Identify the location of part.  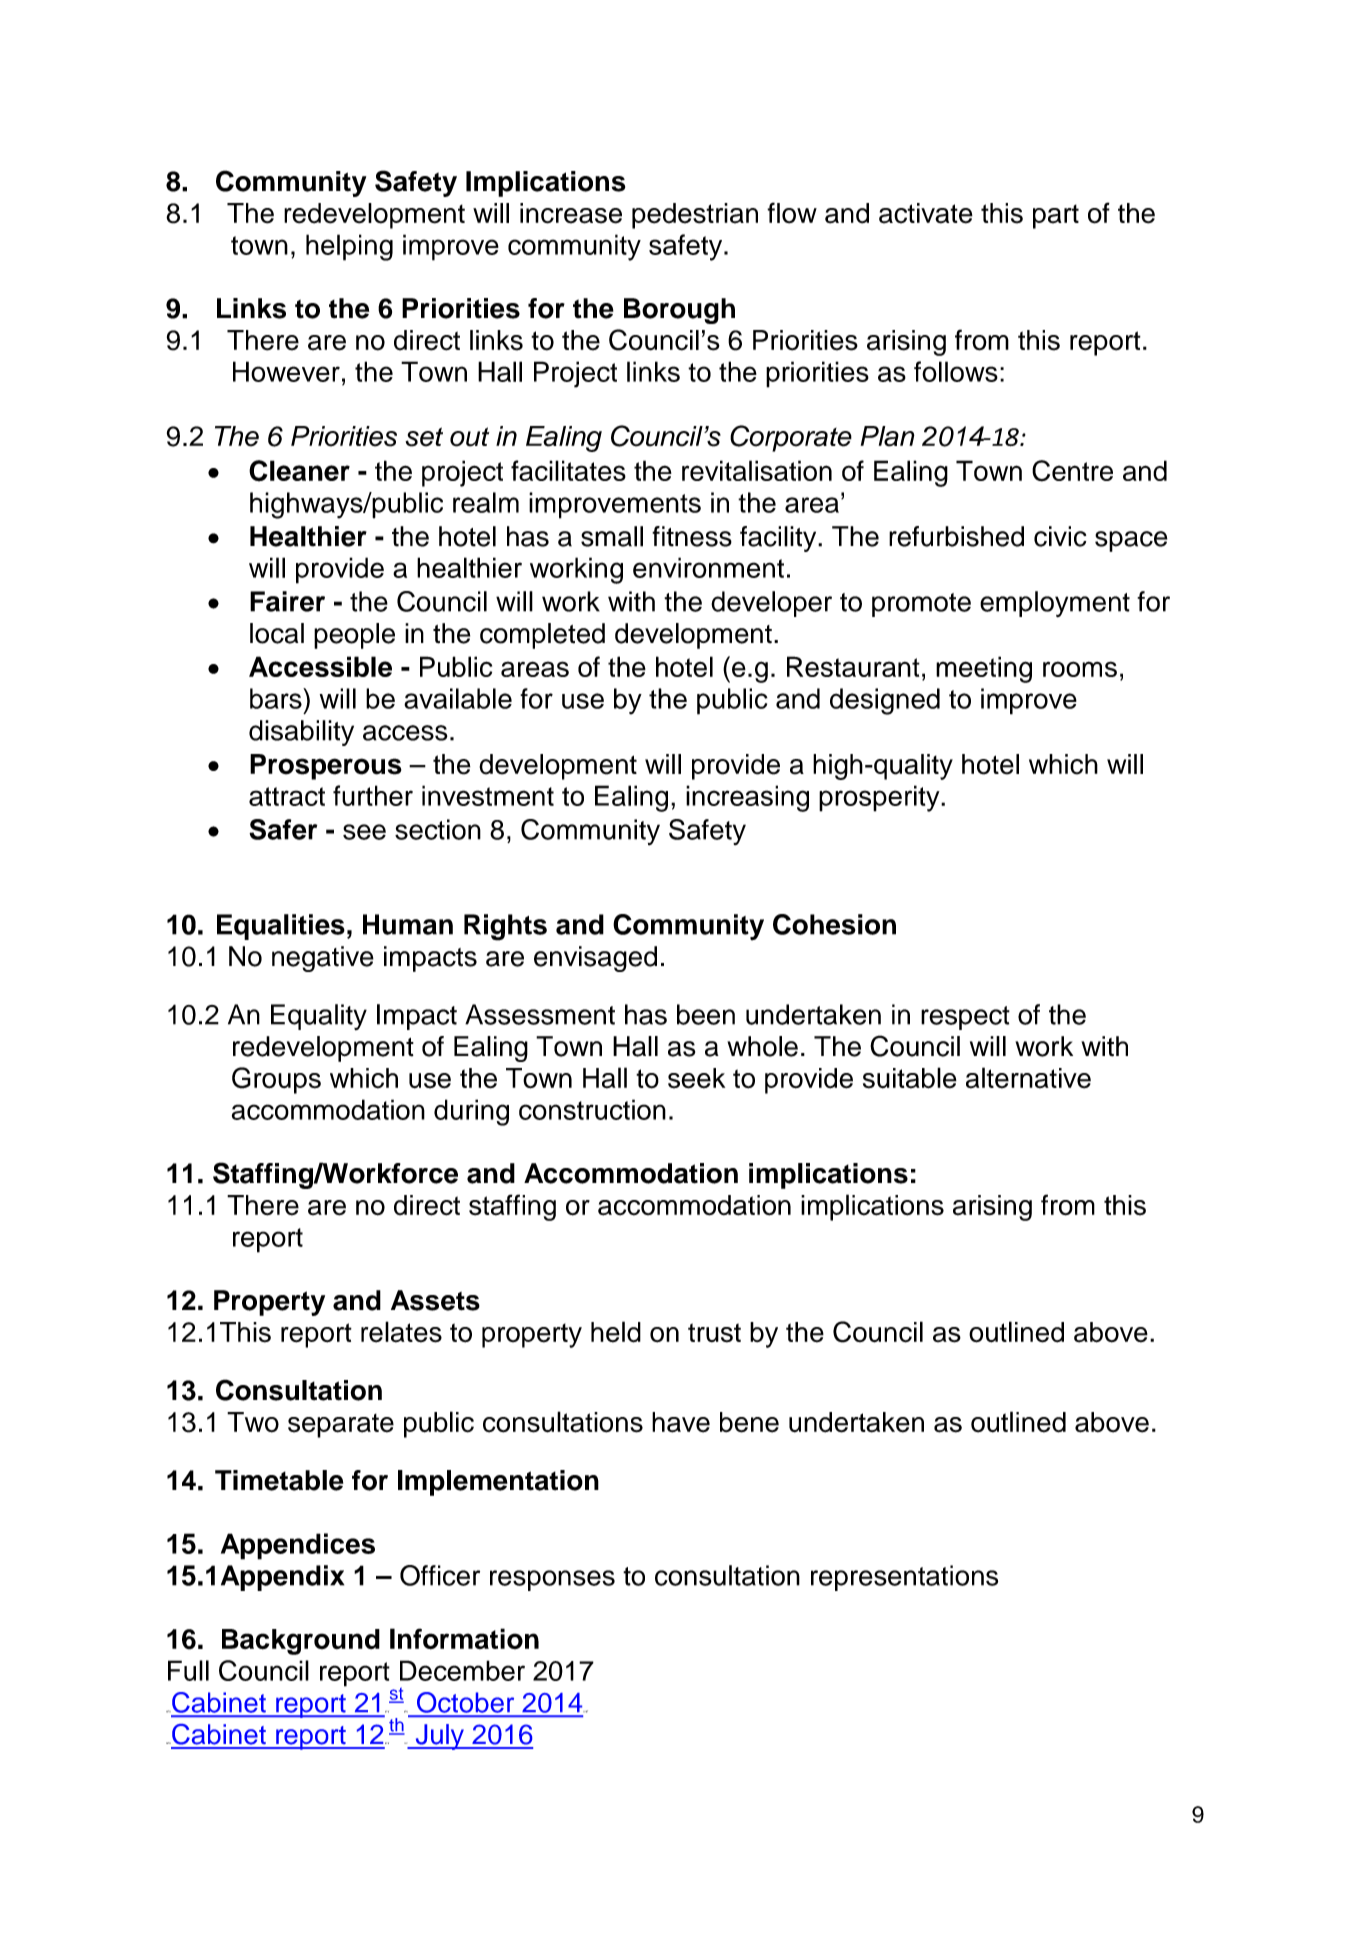
(1056, 216).
